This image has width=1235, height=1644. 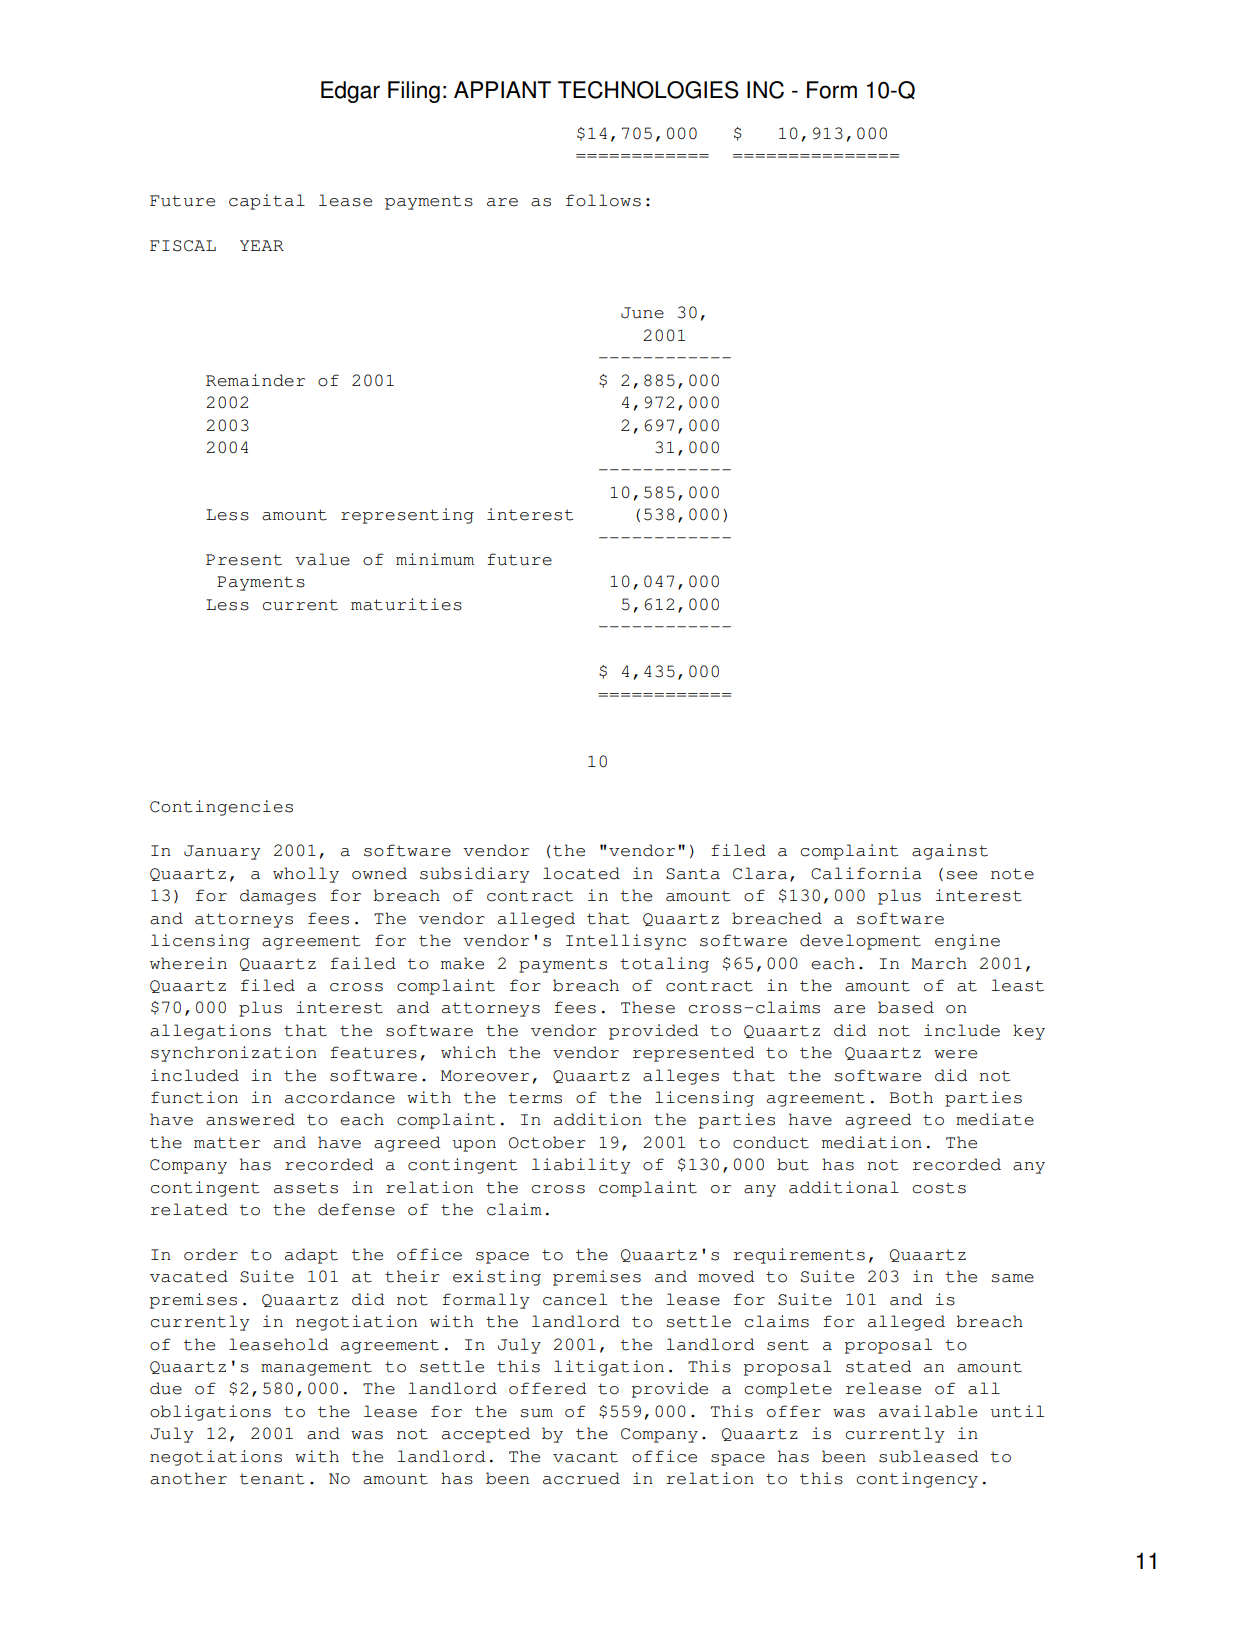 I want to click on Both, so click(x=911, y=1097).
